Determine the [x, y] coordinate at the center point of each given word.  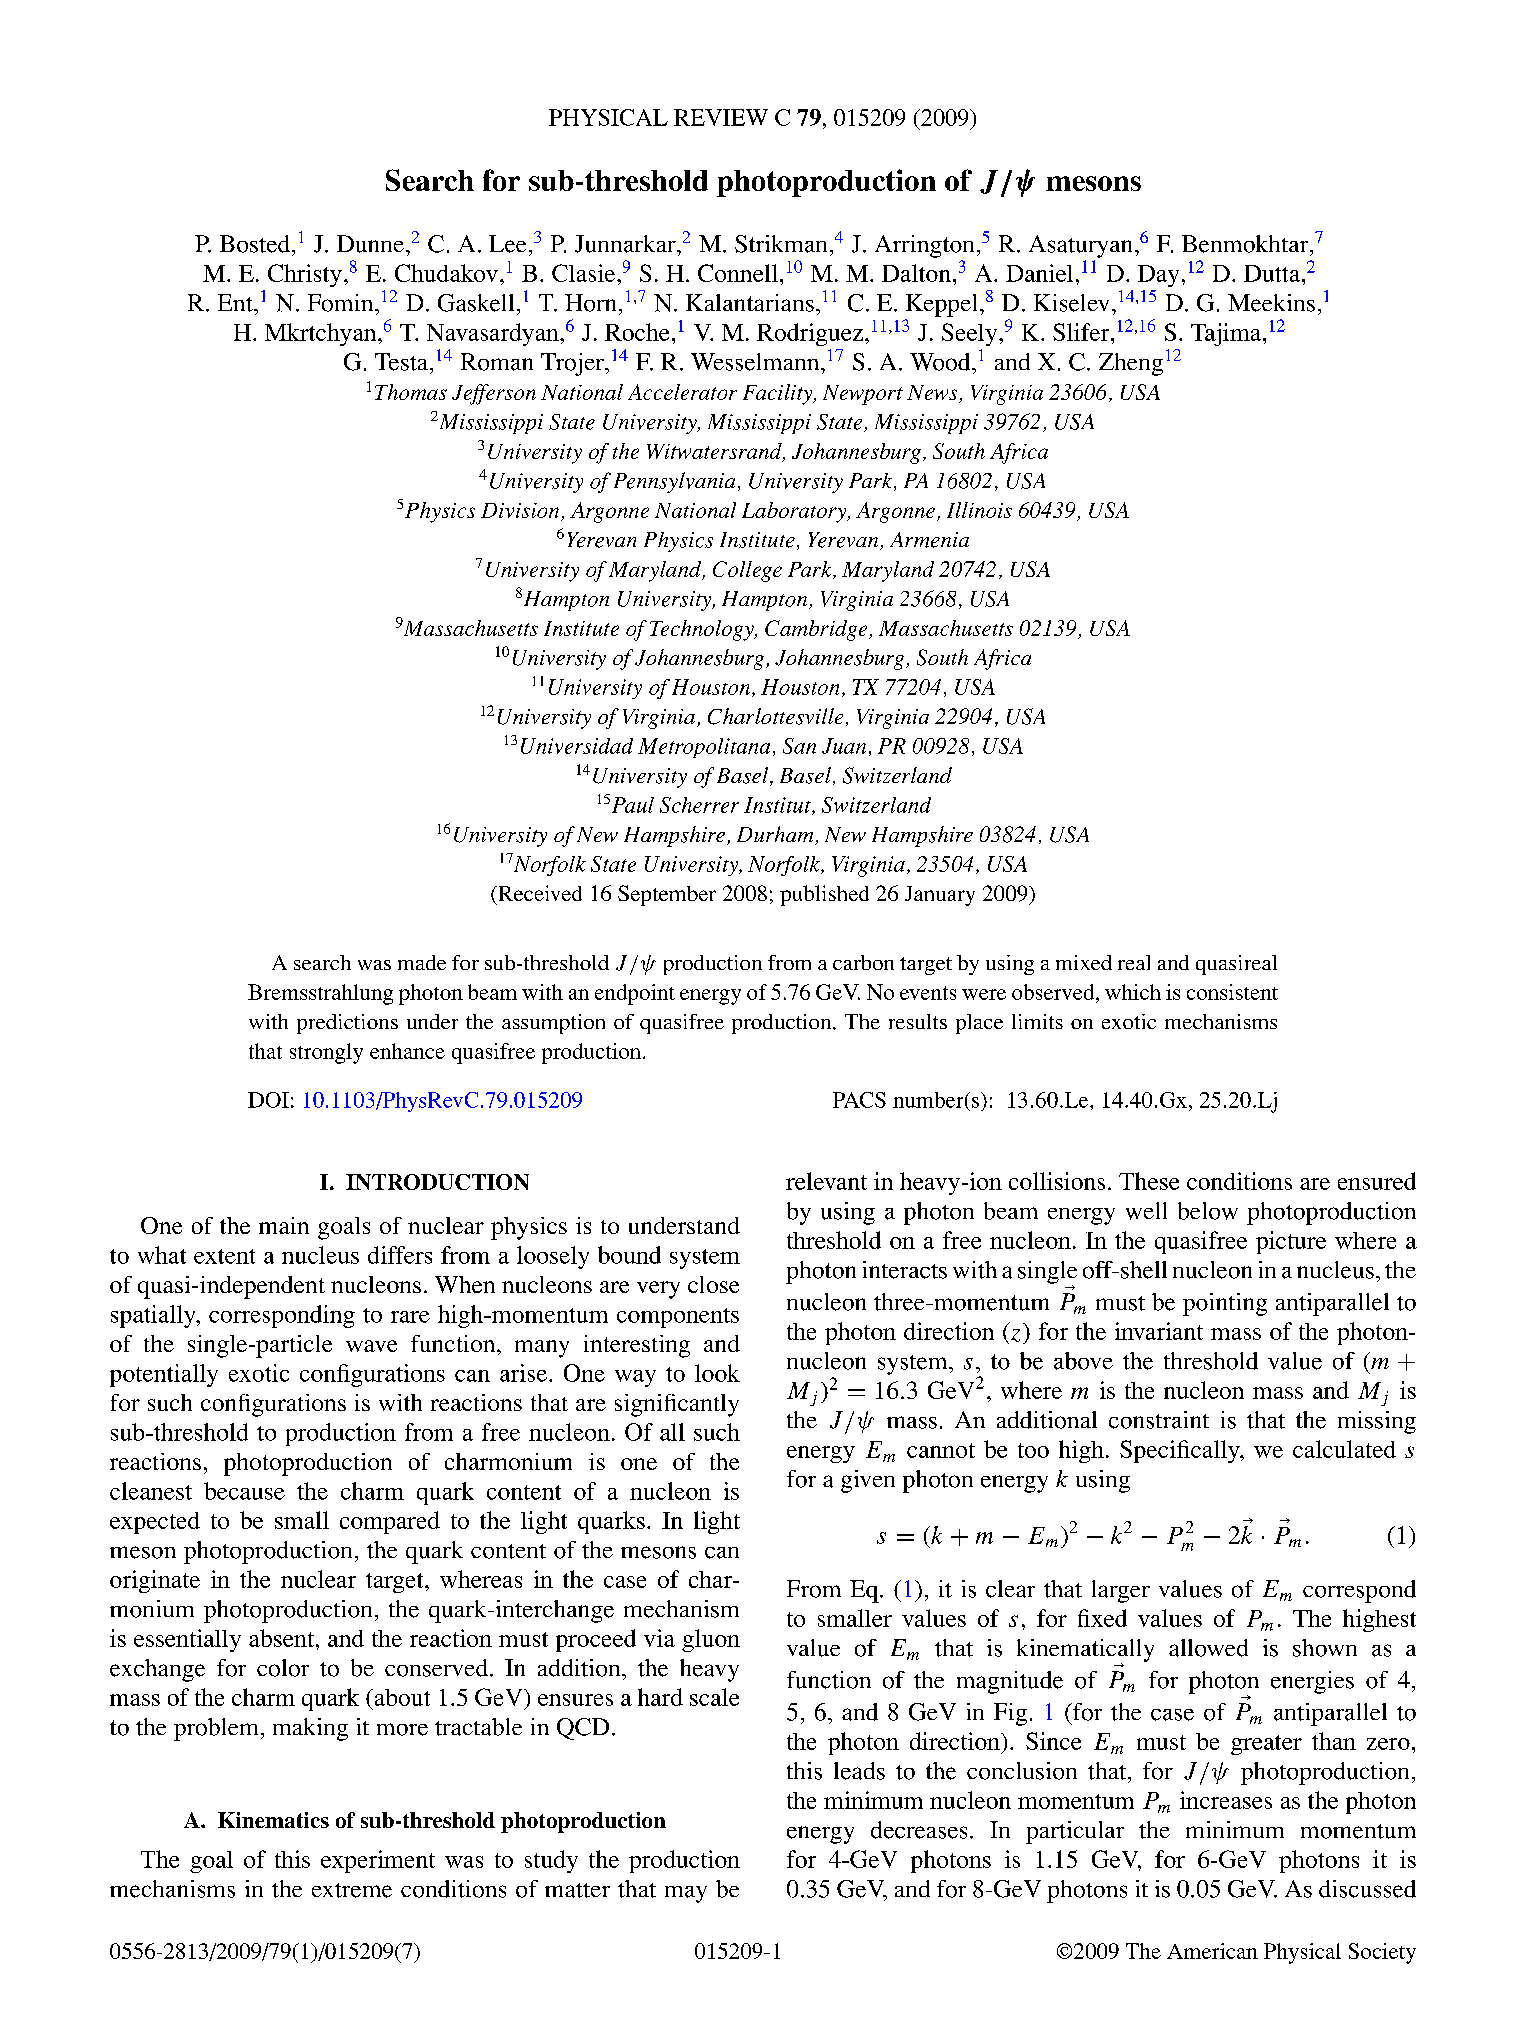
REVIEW [721, 117]
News [933, 394]
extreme [352, 1890]
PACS [859, 1100]
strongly [326, 1053]
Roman [497, 362]
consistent [1232, 992]
